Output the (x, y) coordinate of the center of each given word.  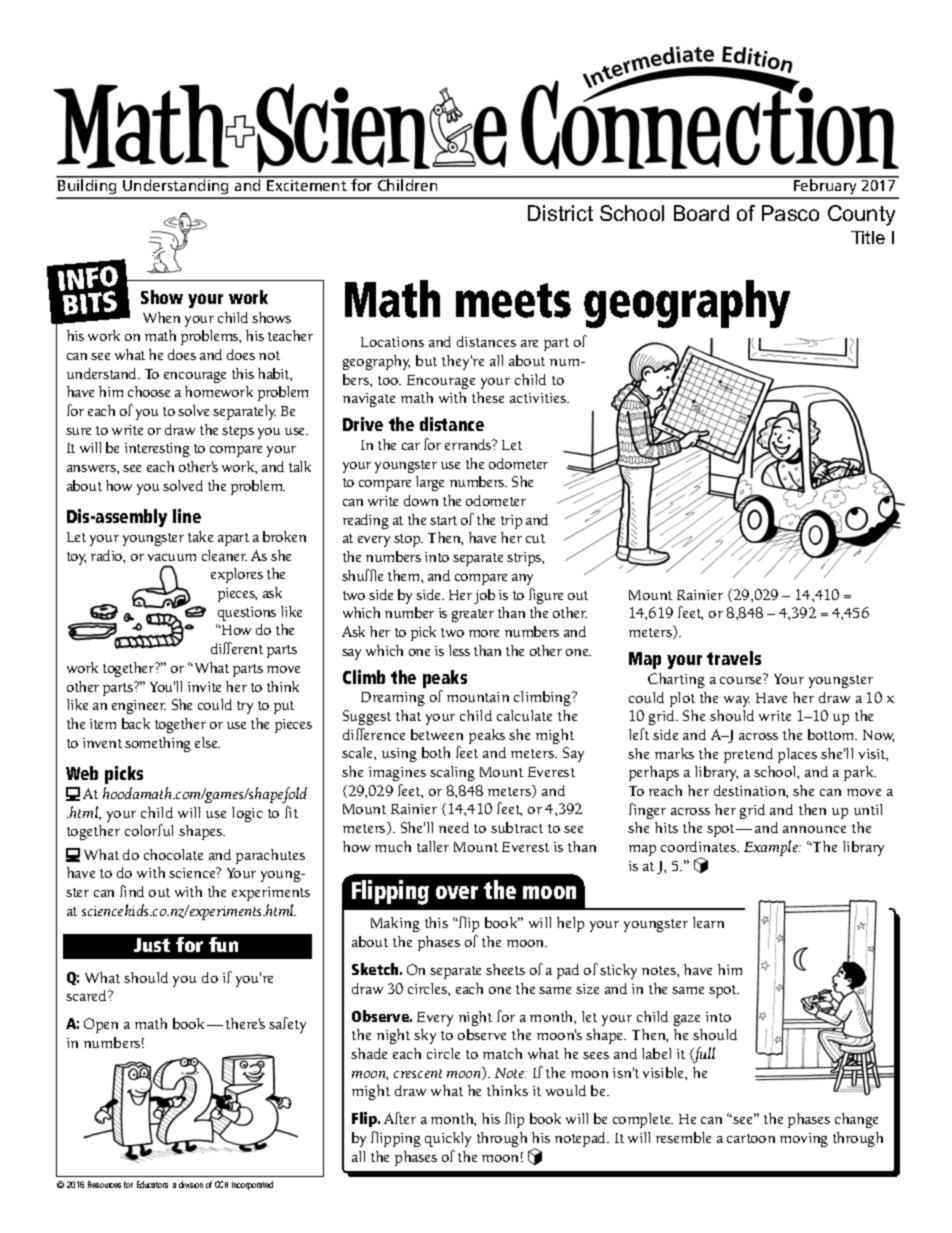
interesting (157, 450)
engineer (139, 707)
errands (469, 444)
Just (152, 945)
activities (539, 398)
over (457, 892)
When (161, 317)
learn (708, 922)
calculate (524, 715)
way (737, 701)
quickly (448, 1139)
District (560, 213)
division (191, 1184)
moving (804, 1140)
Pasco (790, 213)
